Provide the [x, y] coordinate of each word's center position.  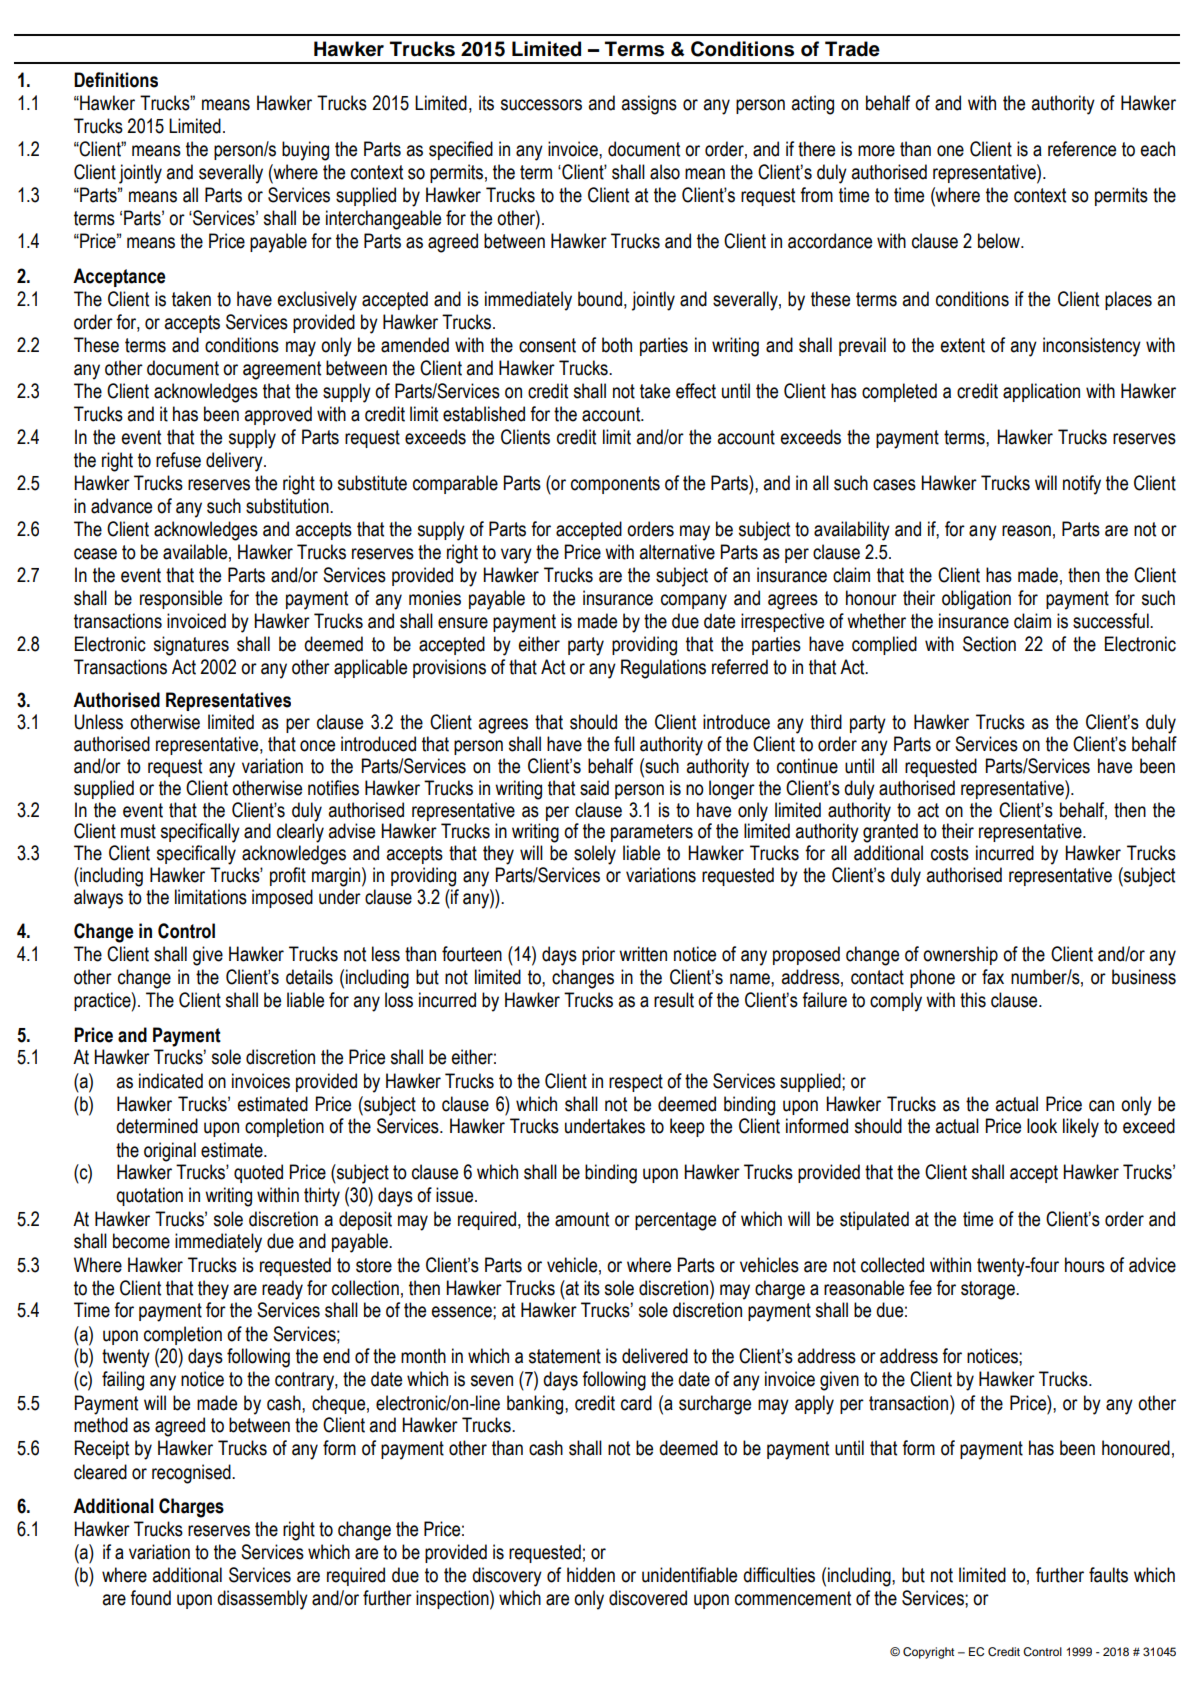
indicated [171, 1081]
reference [1082, 149]
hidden [591, 1575]
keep [687, 1127]
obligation [976, 600]
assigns [649, 105]
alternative [677, 552]
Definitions [116, 80]
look [1042, 1126]
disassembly [262, 1600]
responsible [181, 599]
